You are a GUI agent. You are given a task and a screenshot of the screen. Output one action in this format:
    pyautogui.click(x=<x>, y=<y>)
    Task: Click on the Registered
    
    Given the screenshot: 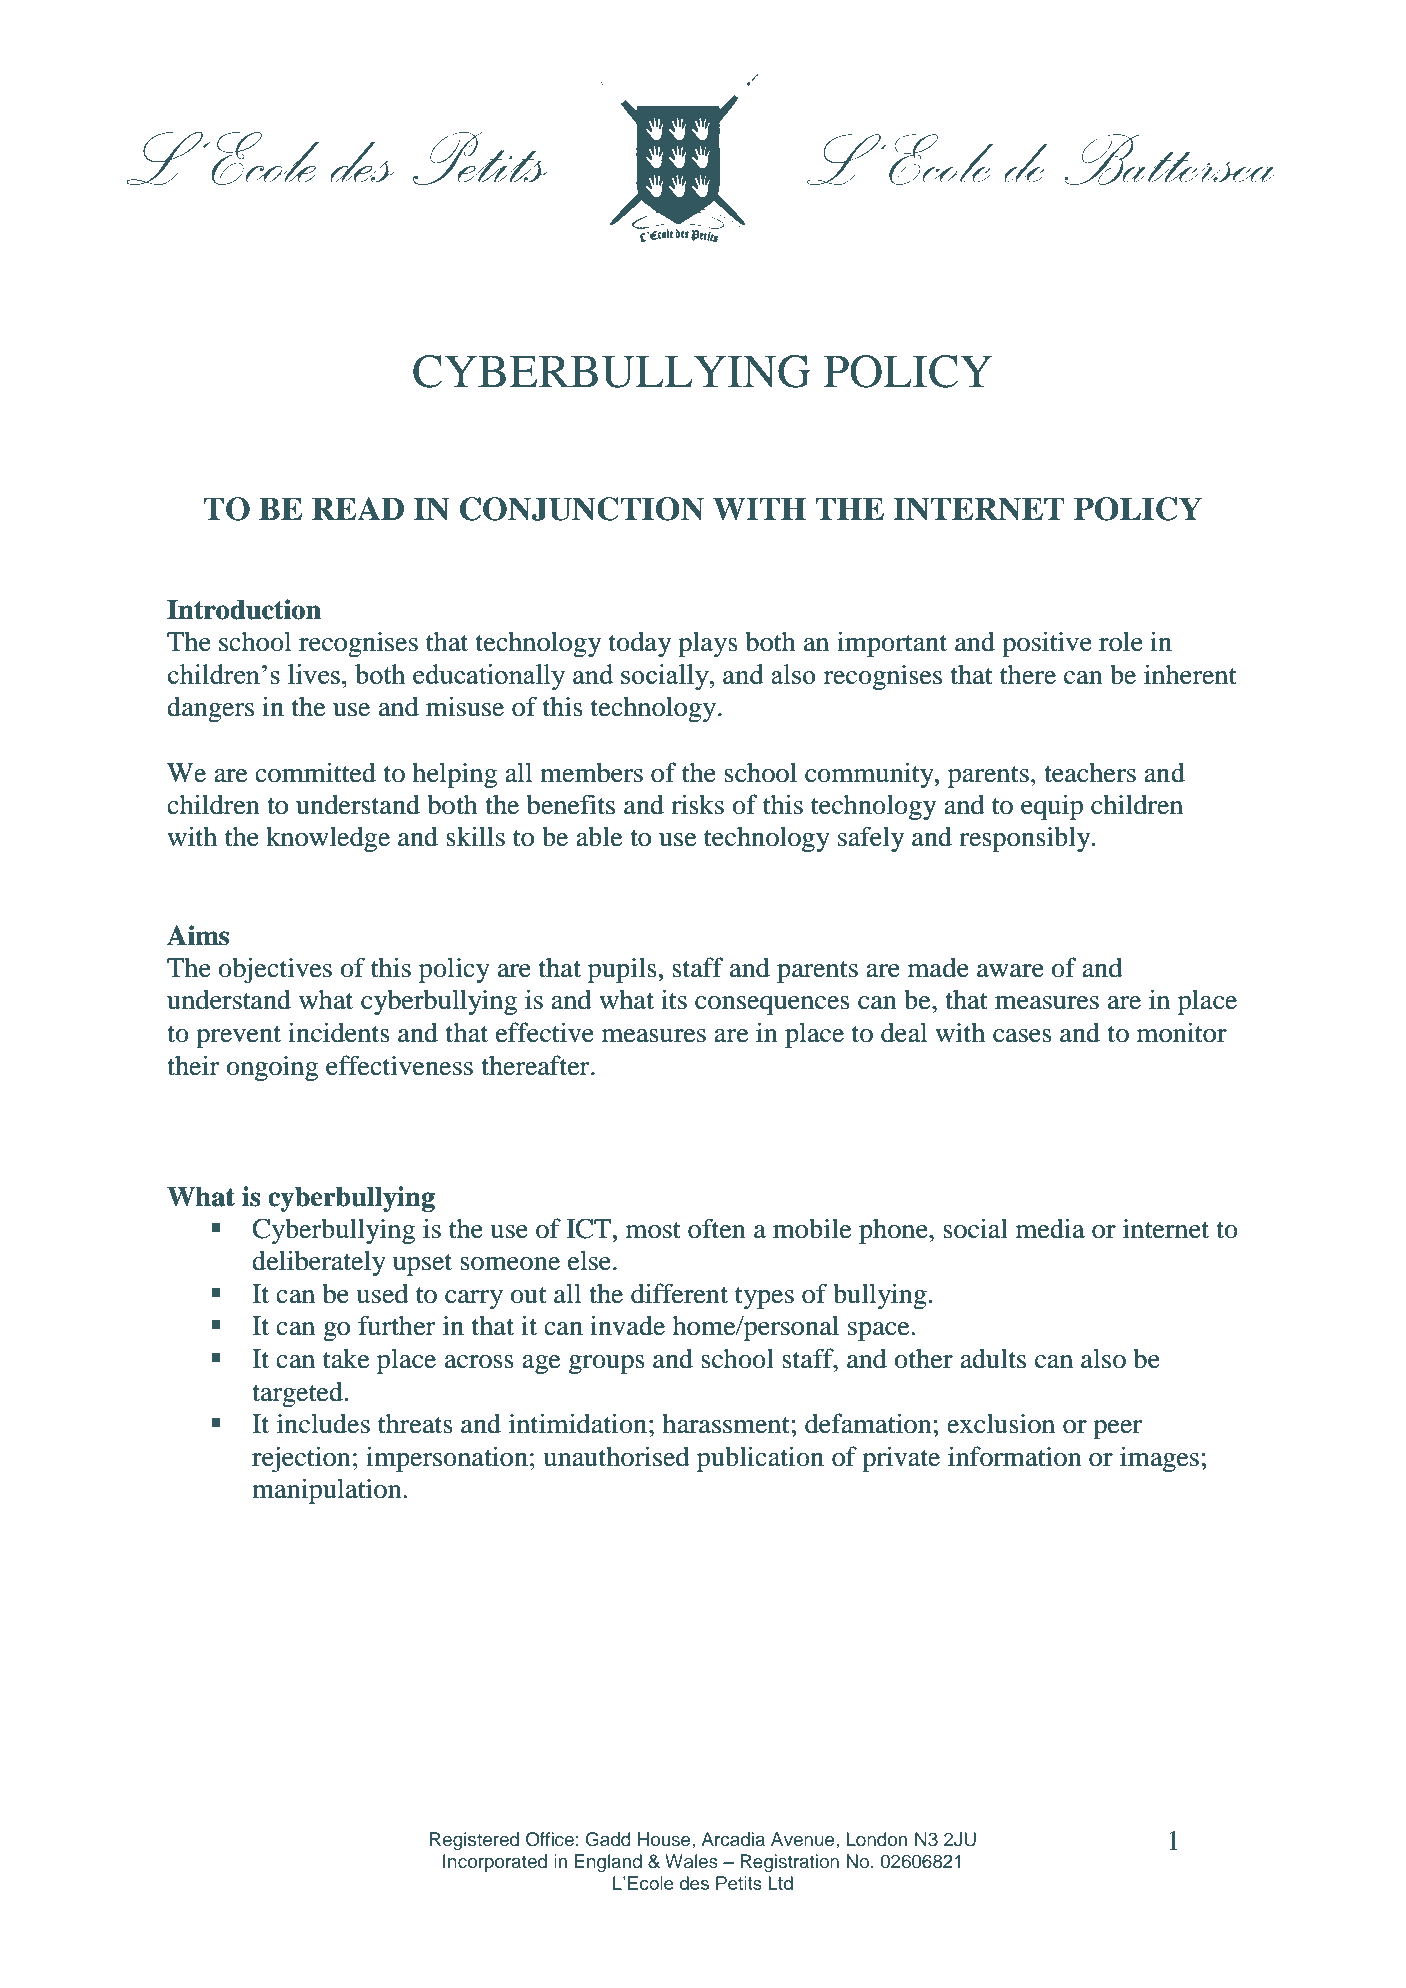 What is the action you would take?
    pyautogui.click(x=474, y=1841)
